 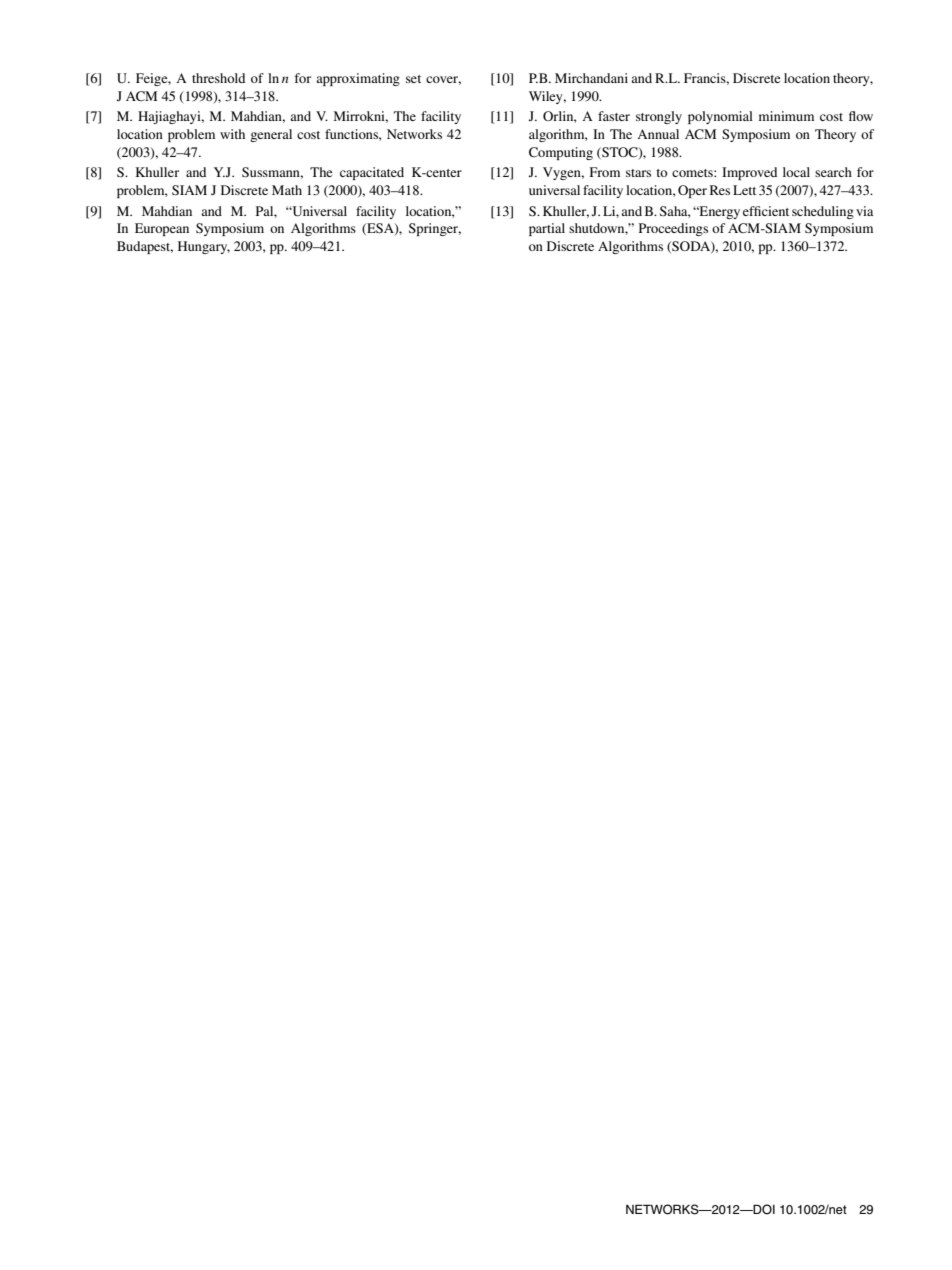 What do you see at coordinates (271, 135) in the screenshot?
I see `general` at bounding box center [271, 135].
